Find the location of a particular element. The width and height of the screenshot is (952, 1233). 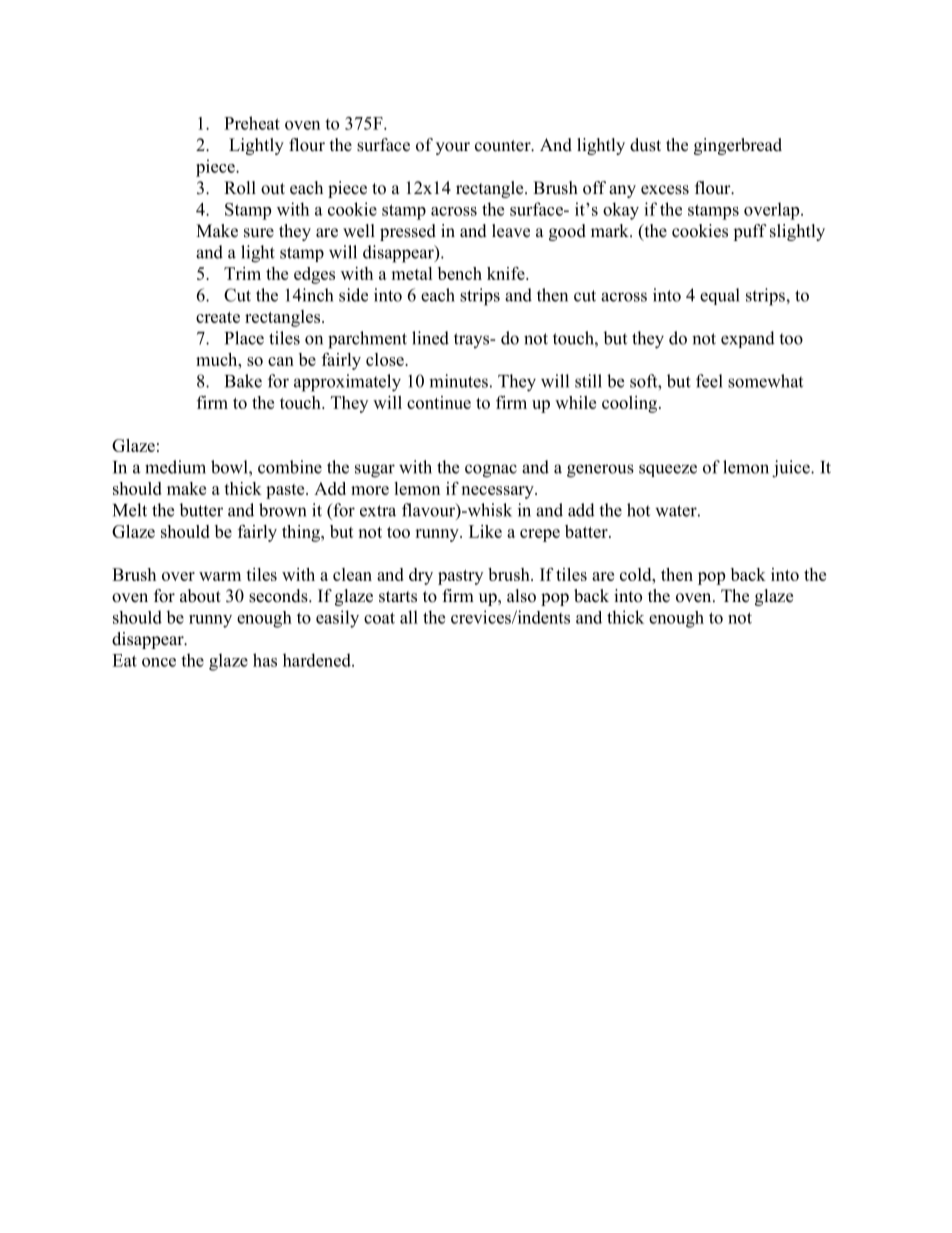

your is located at coordinates (453, 148).
